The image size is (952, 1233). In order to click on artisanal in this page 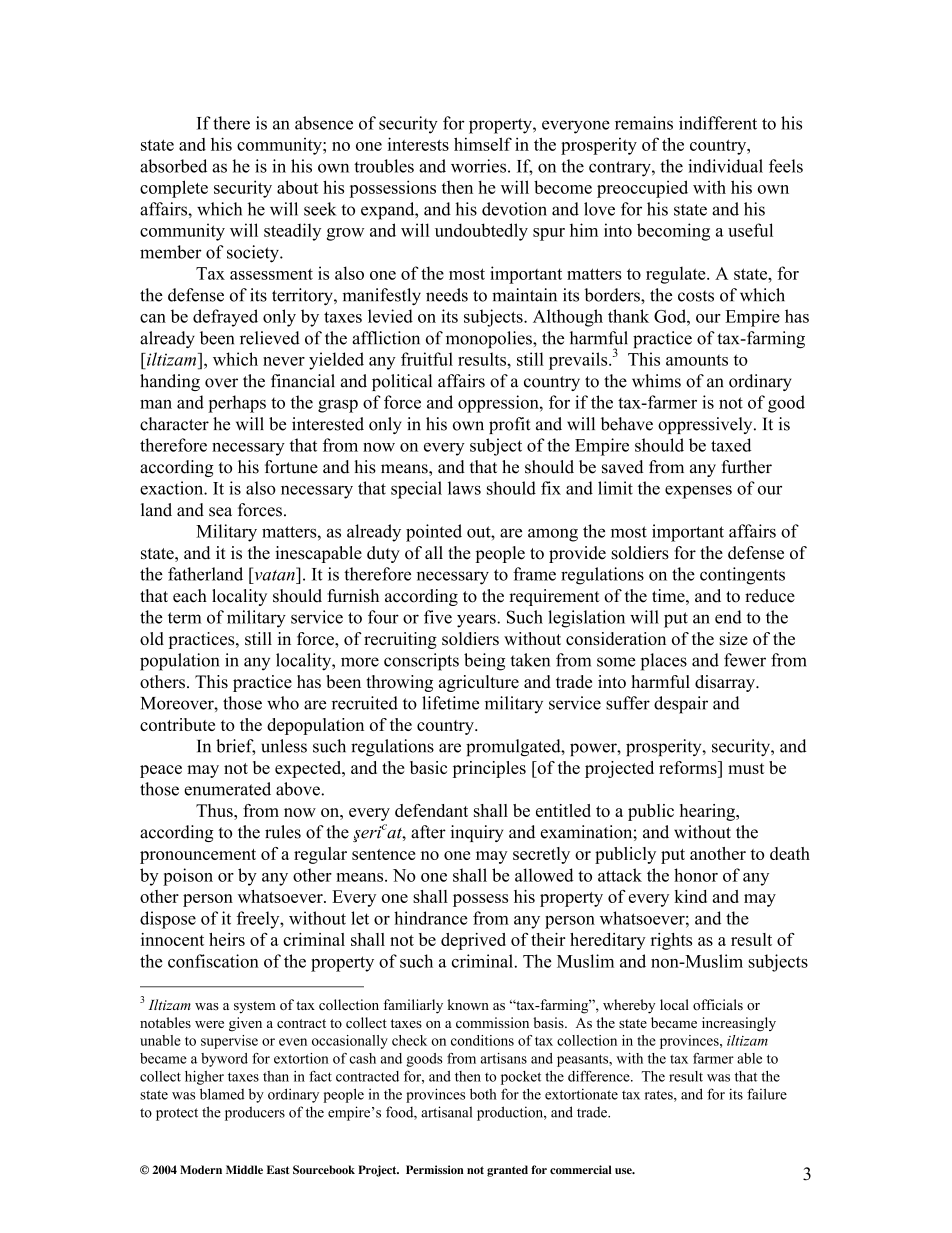, I will do `click(446, 1112)`.
